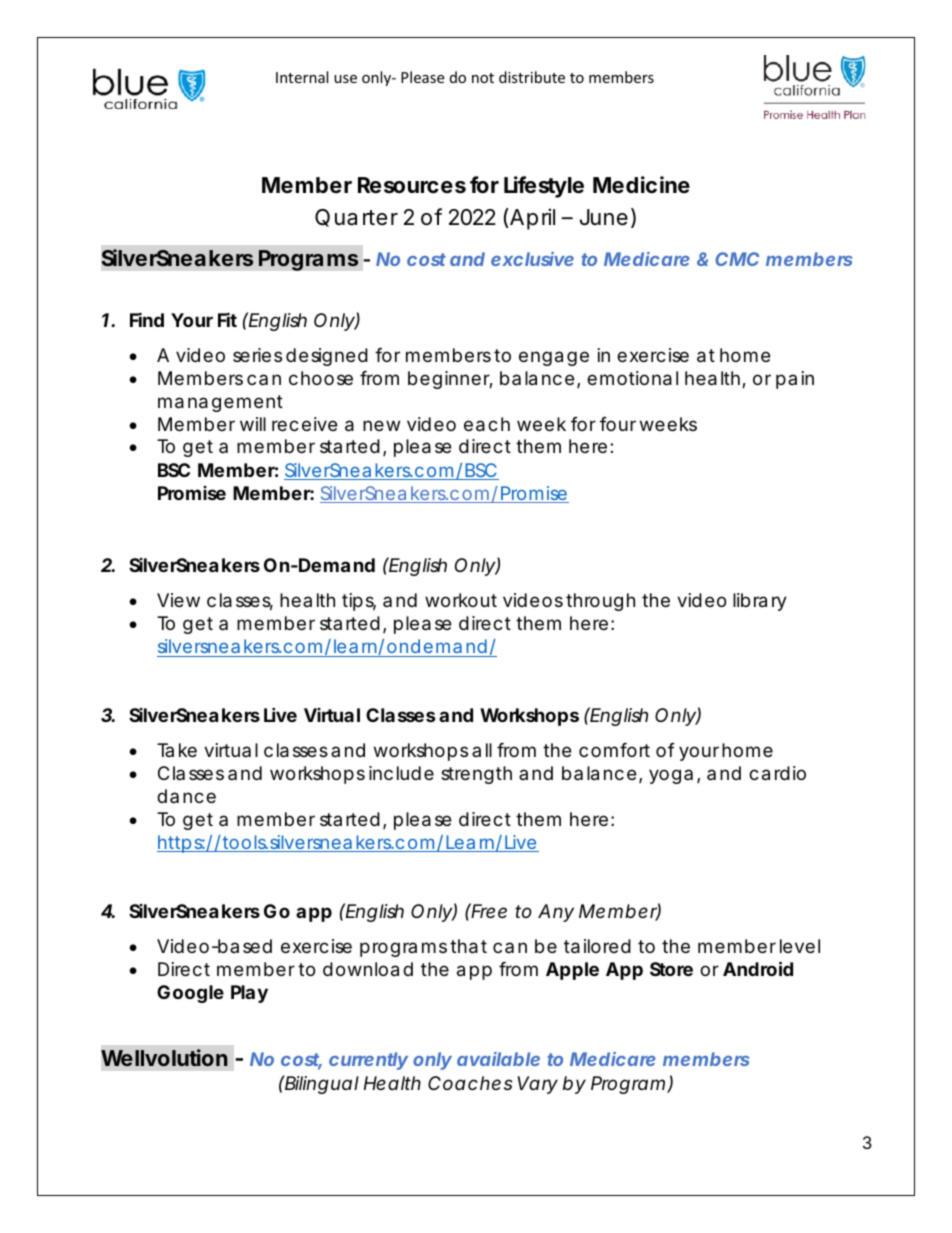 The width and height of the screenshot is (952, 1233). I want to click on Play, so click(249, 994).
